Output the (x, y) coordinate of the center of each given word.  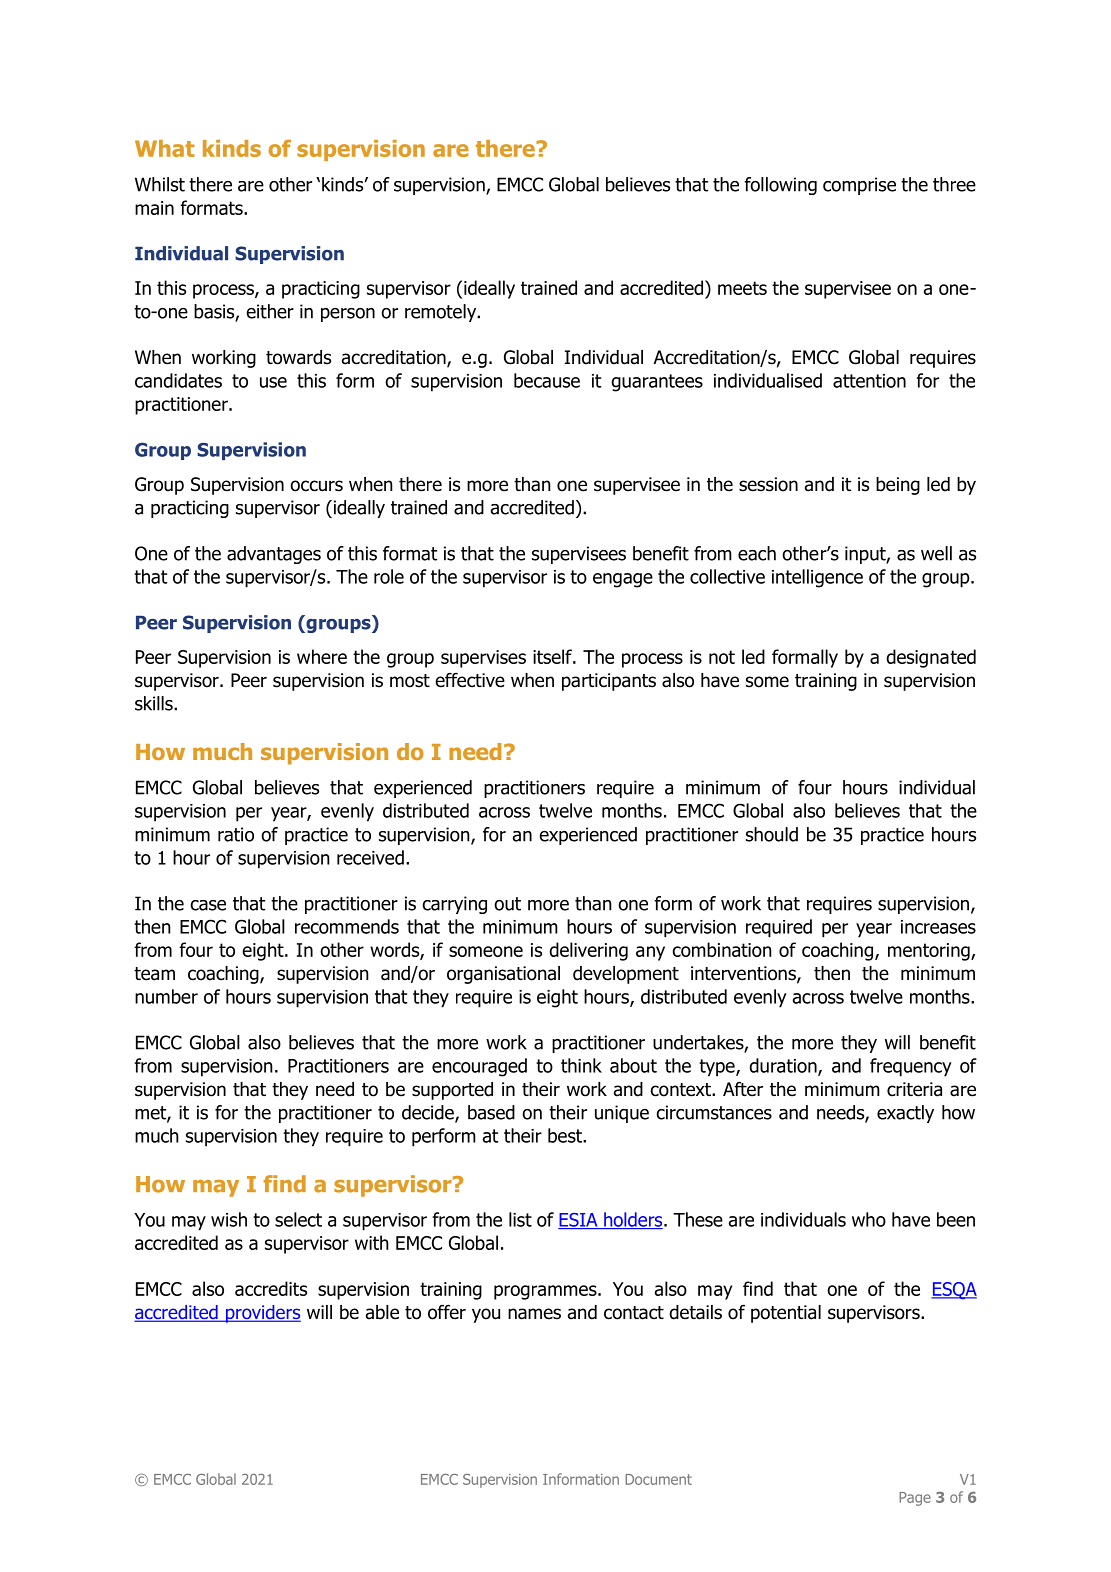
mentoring (930, 952)
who (869, 1219)
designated (931, 658)
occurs (316, 486)
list (520, 1219)
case (208, 905)
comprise (859, 186)
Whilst (160, 184)
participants (609, 682)
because (547, 380)
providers (262, 1314)
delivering (588, 951)
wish (229, 1219)
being (898, 486)
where (322, 656)
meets (742, 288)
